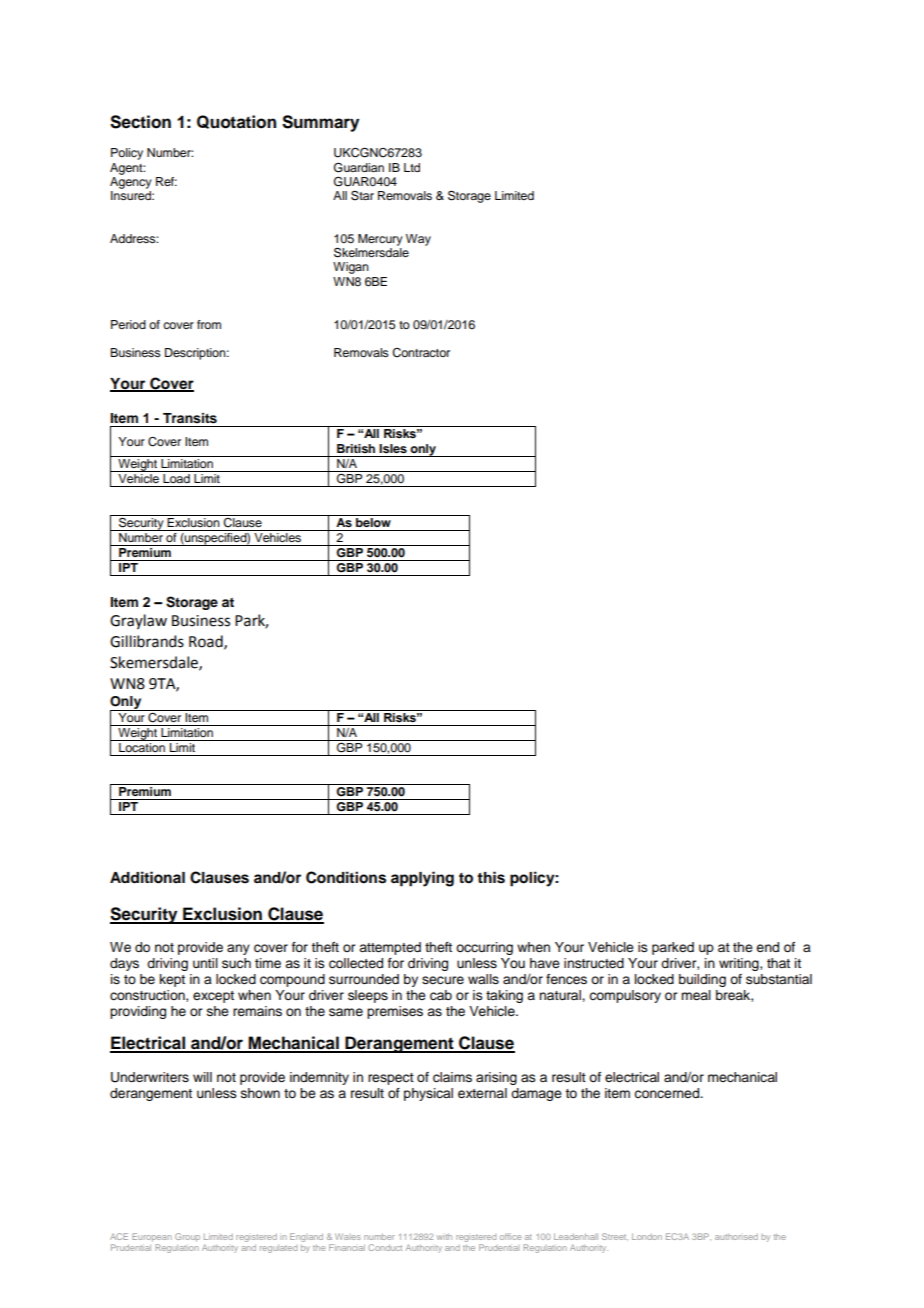 This screenshot has width=924, height=1308. I want to click on Way, so click(418, 240).
